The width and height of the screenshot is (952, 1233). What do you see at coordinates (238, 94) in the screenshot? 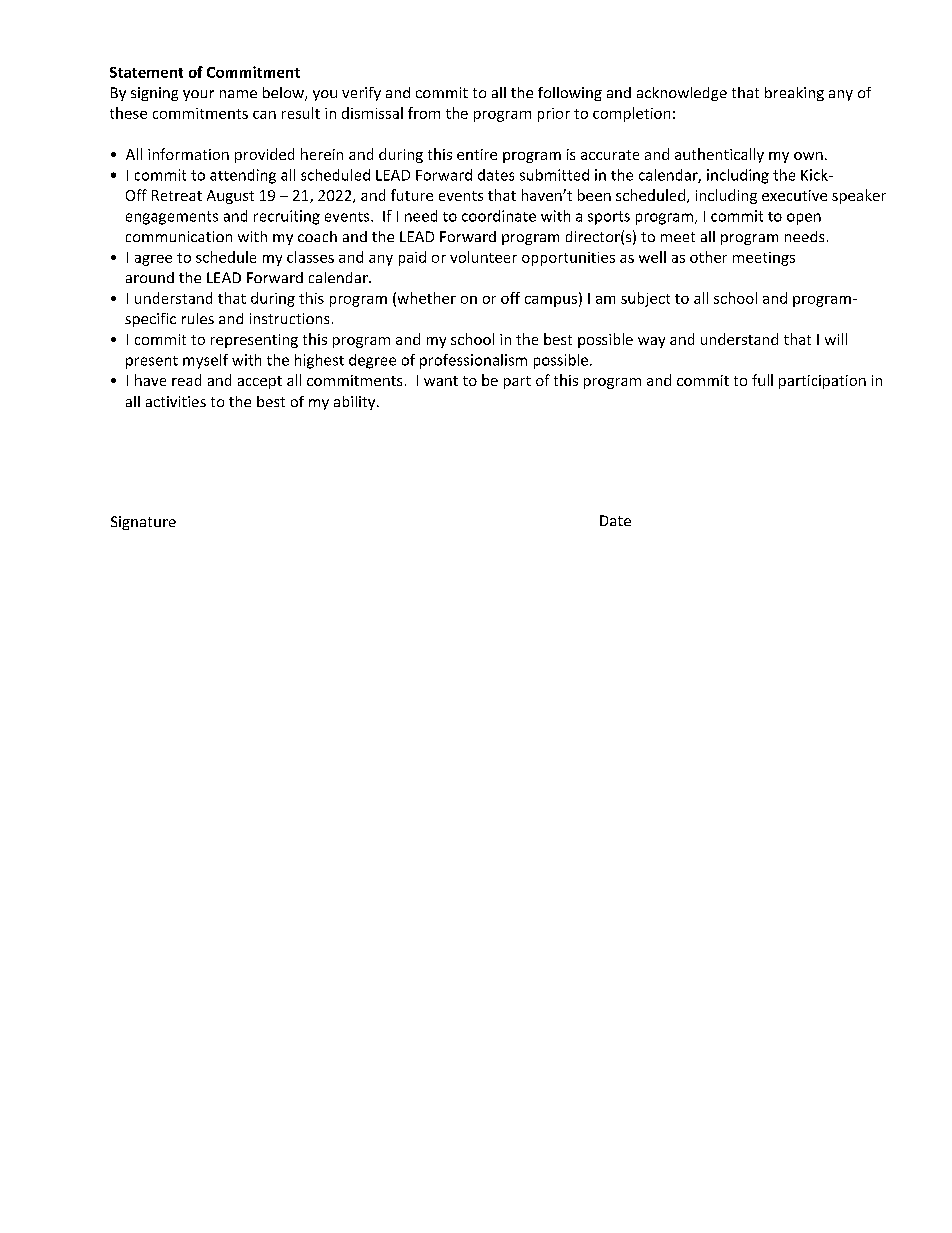
I see `name` at bounding box center [238, 94].
